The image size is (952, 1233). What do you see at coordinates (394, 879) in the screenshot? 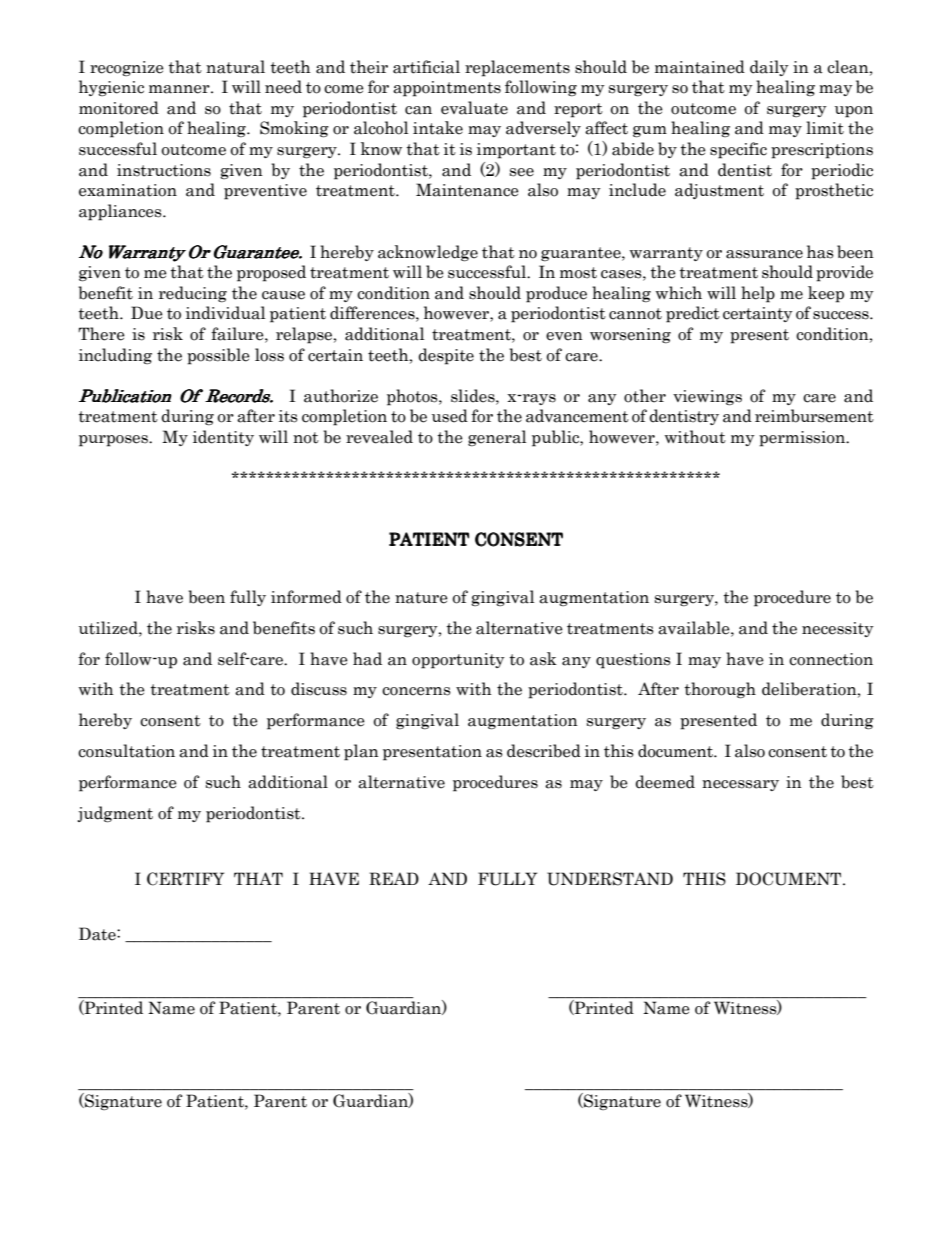
I see `READ` at bounding box center [394, 879].
